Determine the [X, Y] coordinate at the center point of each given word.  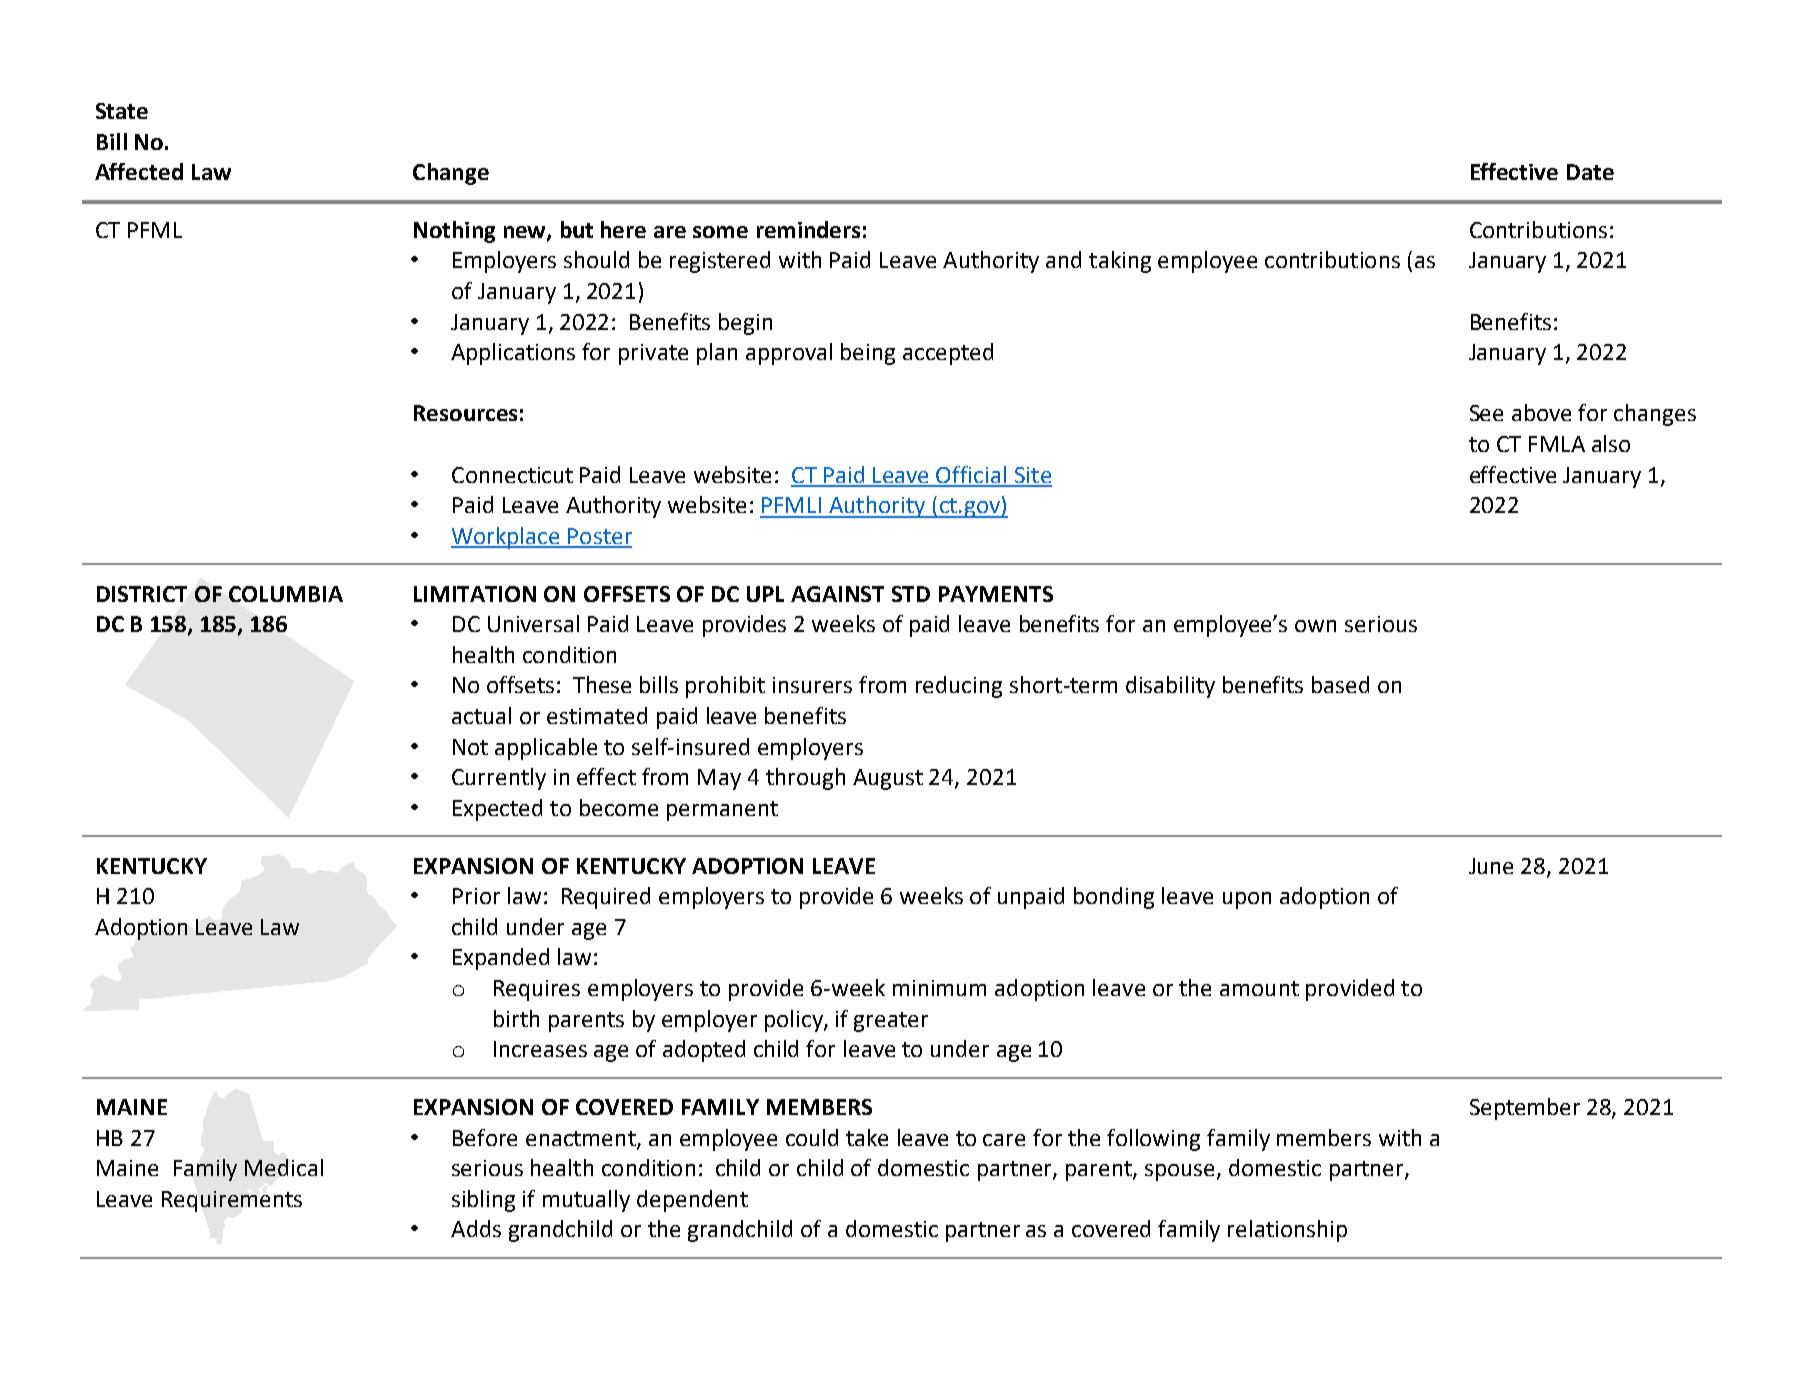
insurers [812, 685]
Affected [139, 171]
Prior [476, 896]
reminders [808, 229]
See [1486, 413]
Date [1590, 172]
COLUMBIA [286, 594]
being [868, 354]
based [1340, 684]
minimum [939, 988]
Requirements [232, 1201]
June [1491, 866]
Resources [465, 413]
